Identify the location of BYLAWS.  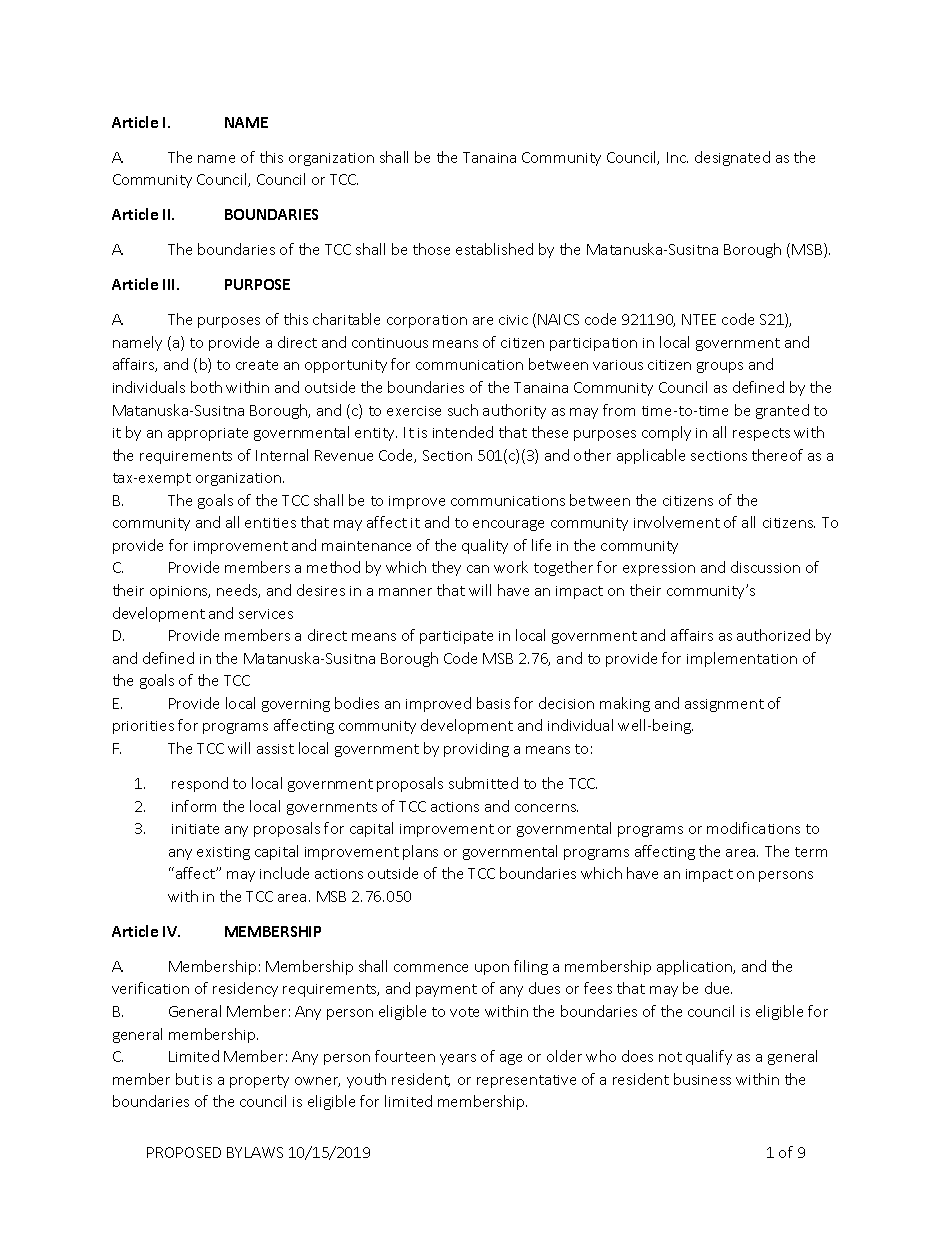
(255, 1152).
